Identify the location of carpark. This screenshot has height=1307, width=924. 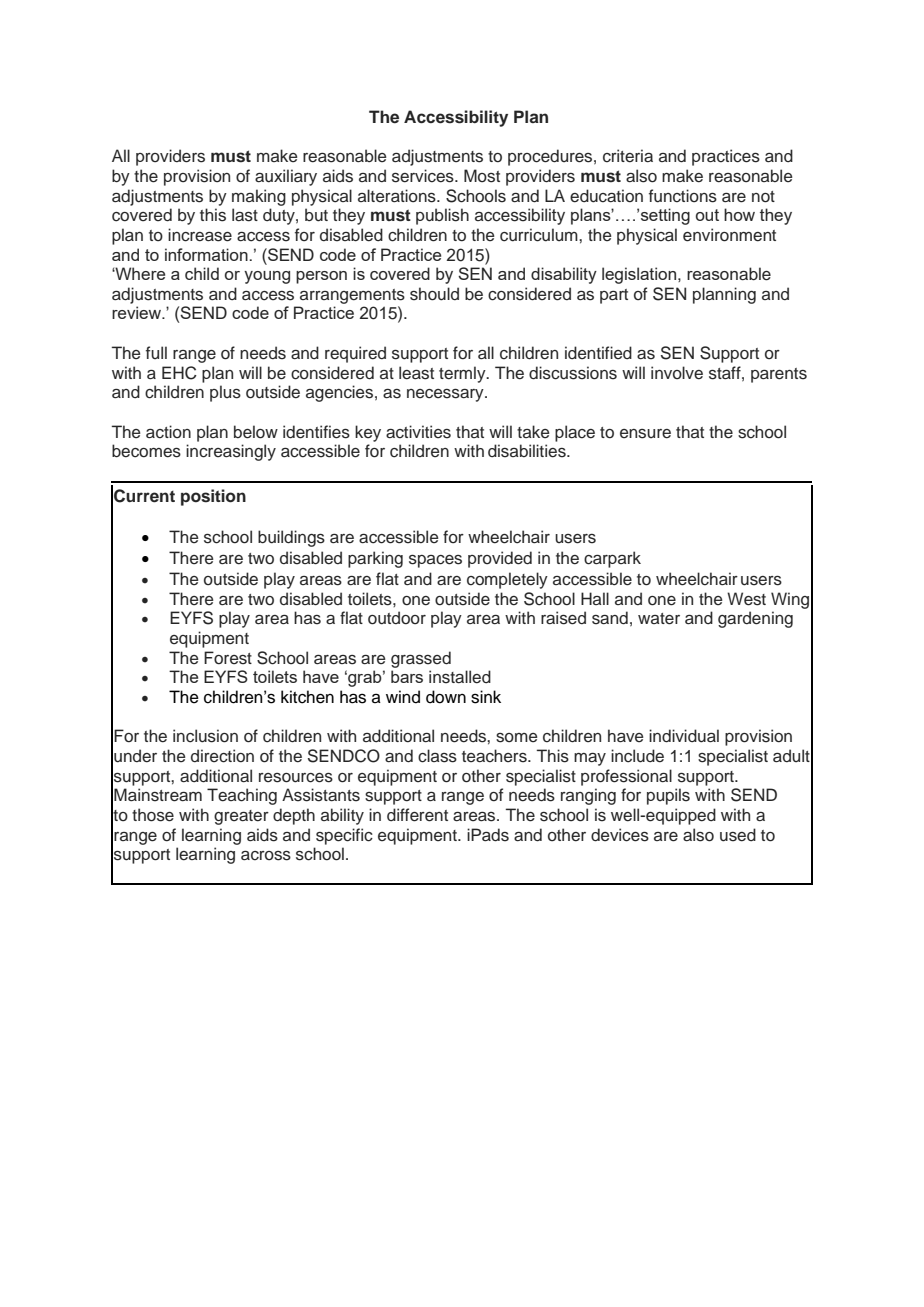
(612, 559).
